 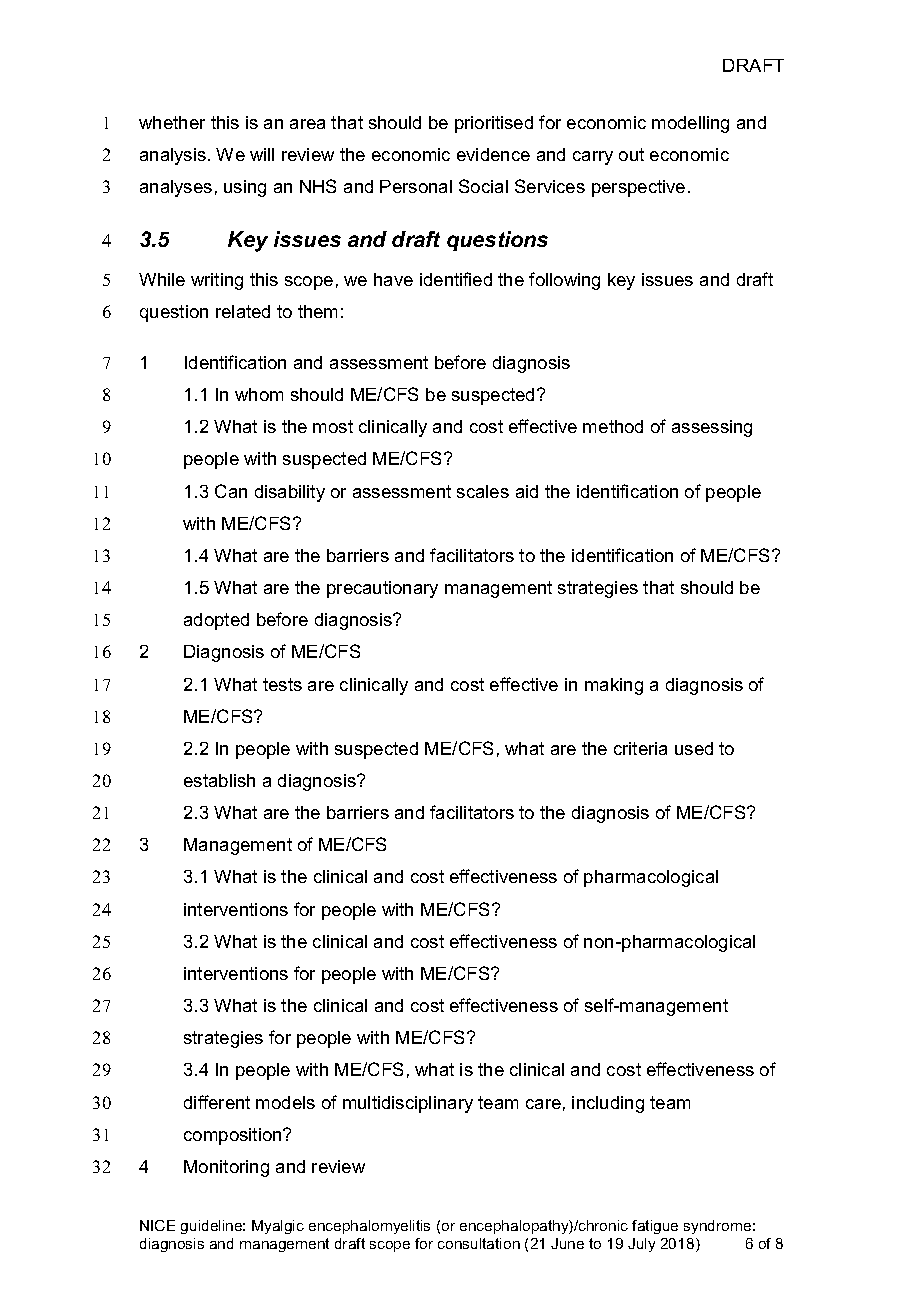 What do you see at coordinates (226, 1168) in the screenshot?
I see `Monitoring` at bounding box center [226, 1168].
